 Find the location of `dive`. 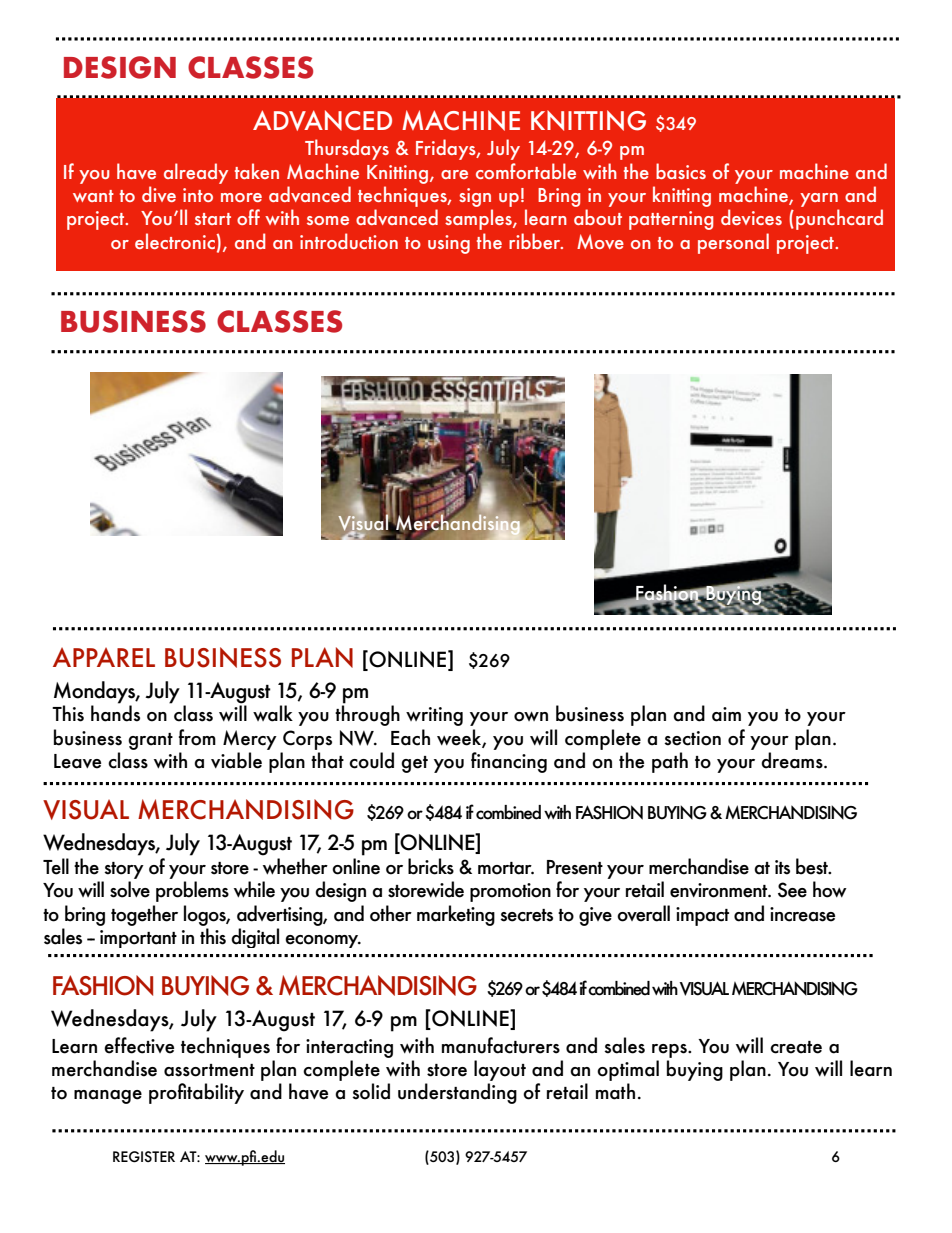

dive is located at coordinates (159, 194).
